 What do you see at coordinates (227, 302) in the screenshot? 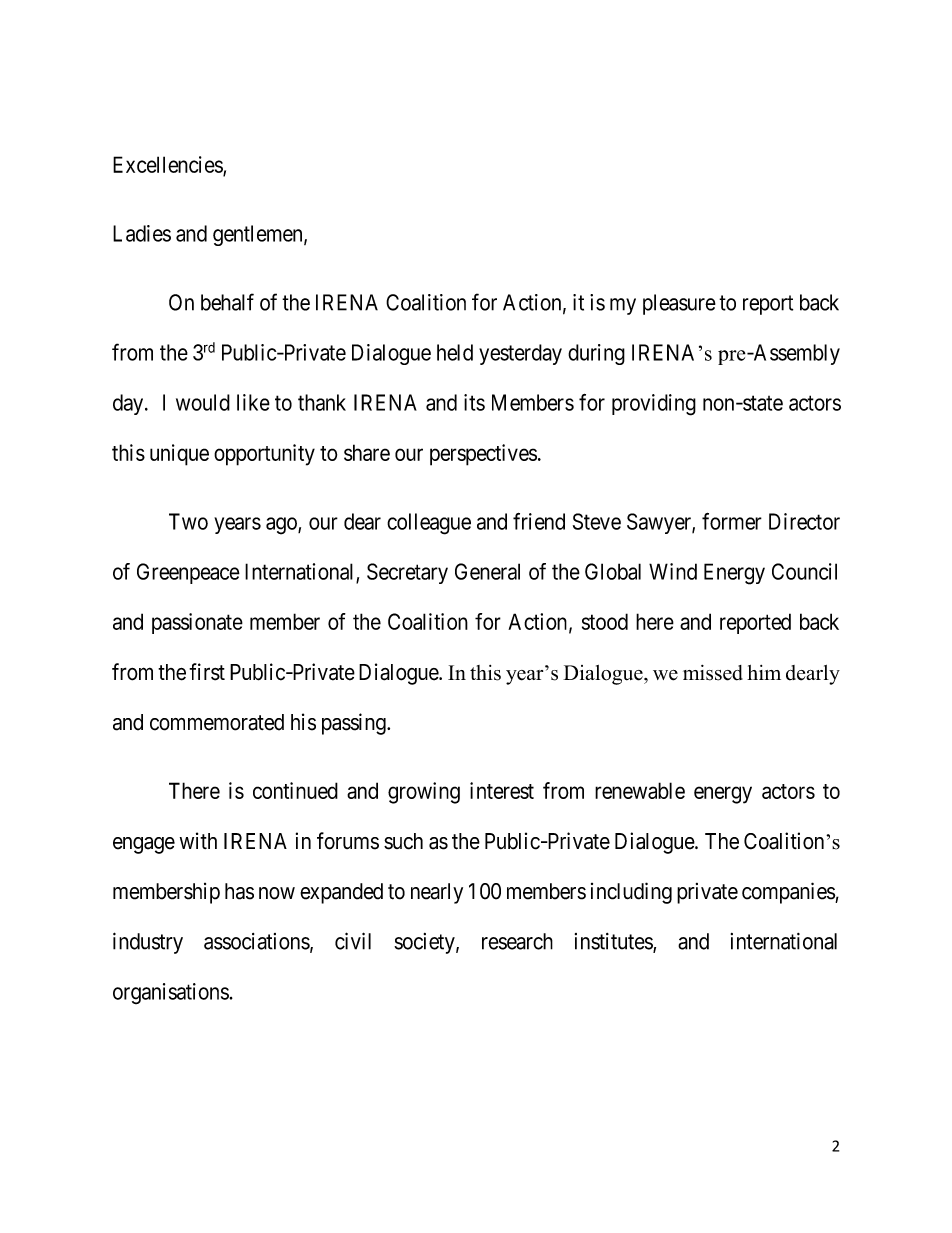
I see `behalf` at bounding box center [227, 302].
